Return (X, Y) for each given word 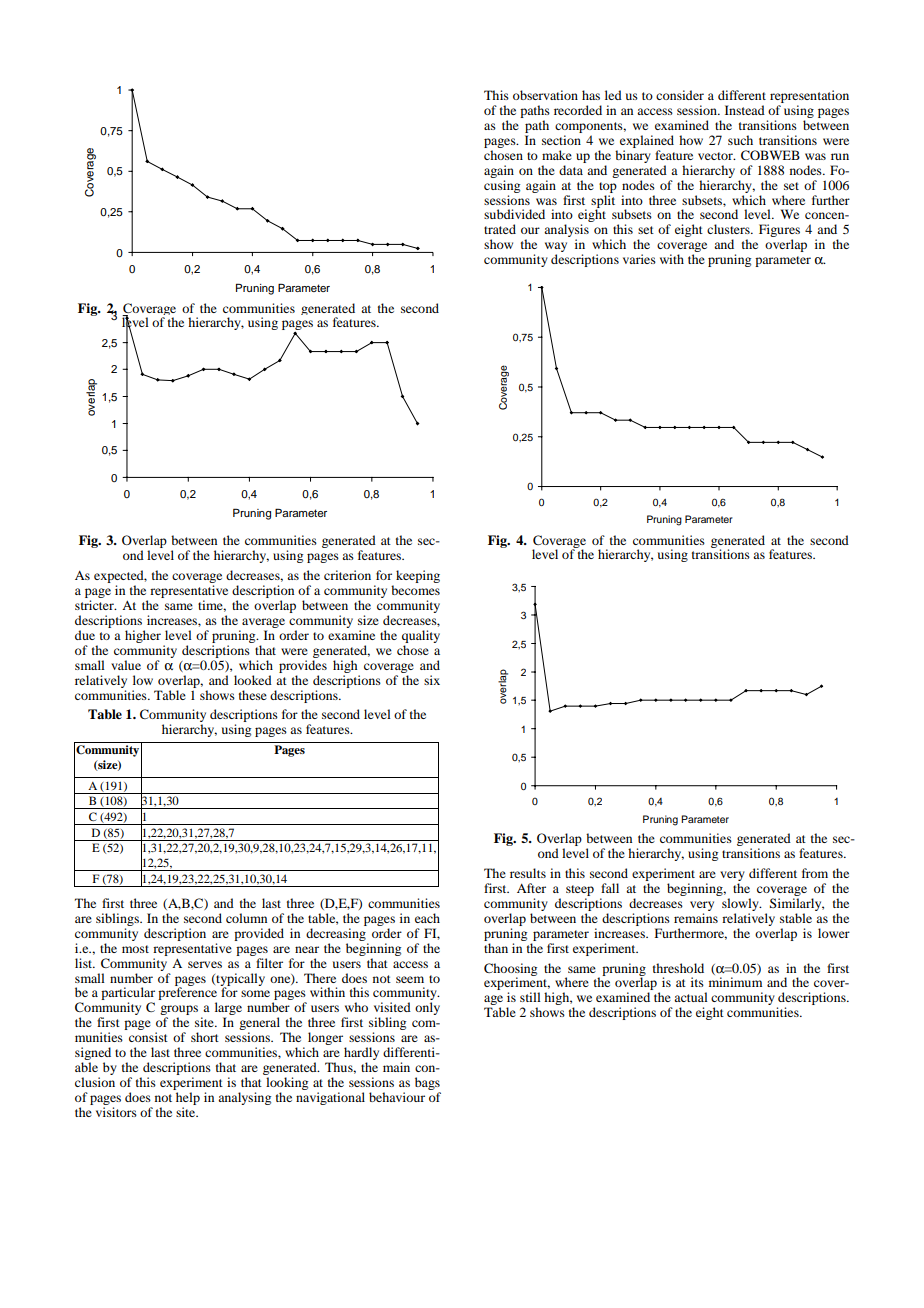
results (528, 873)
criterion (347, 575)
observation (545, 95)
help (188, 1098)
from (815, 873)
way (556, 248)
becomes (415, 590)
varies (639, 259)
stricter (95, 605)
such (740, 140)
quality (421, 636)
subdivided (514, 214)
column (246, 918)
